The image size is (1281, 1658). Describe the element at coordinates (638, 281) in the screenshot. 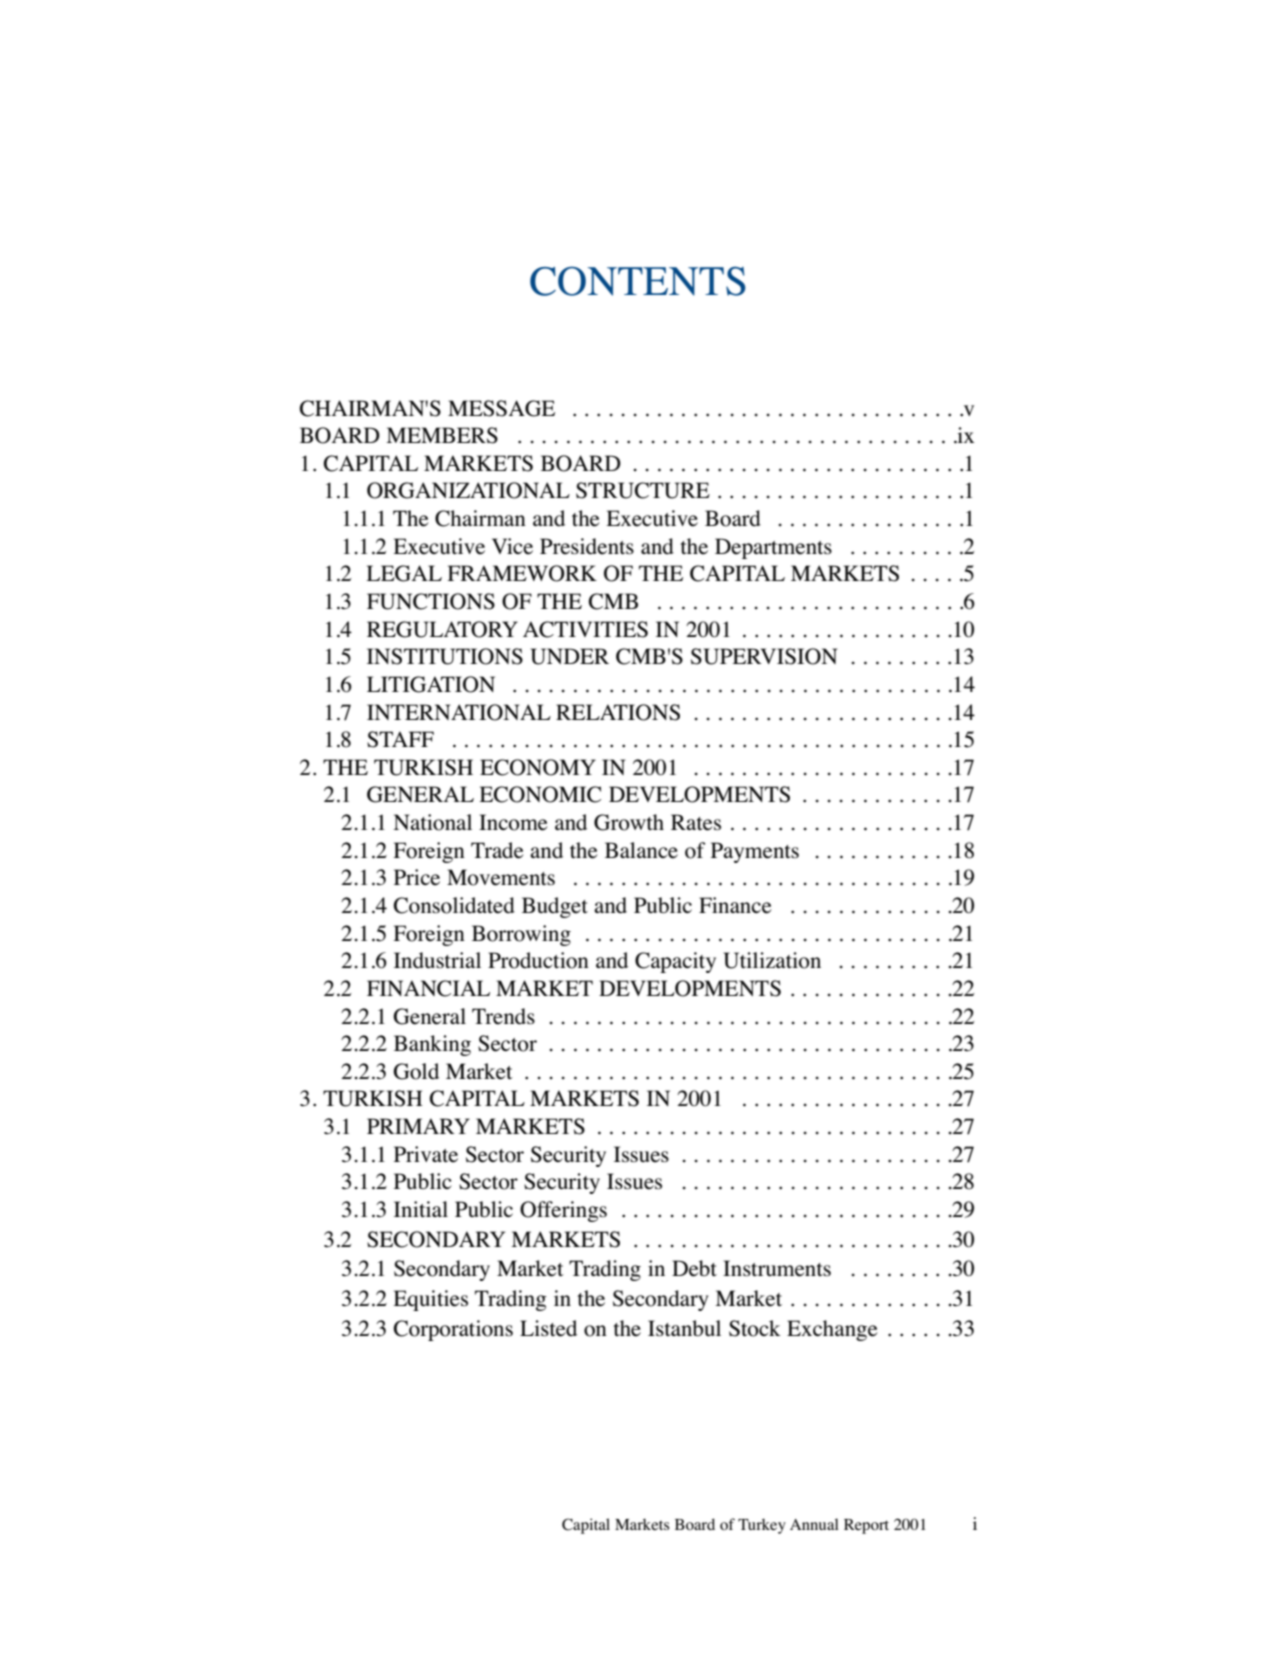

I see `CONTENTS` at that location.
